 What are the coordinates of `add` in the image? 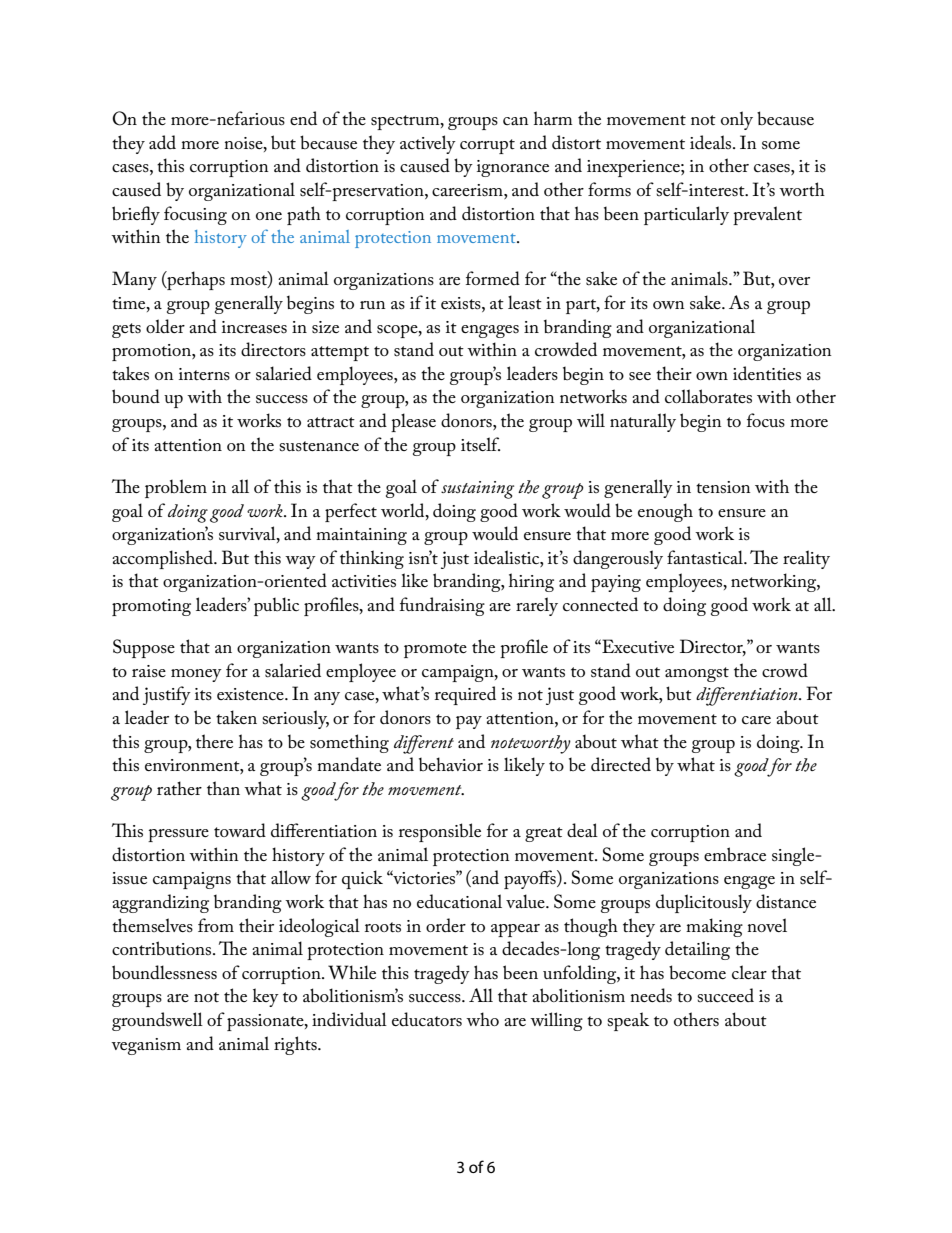 It's located at (162, 142).
